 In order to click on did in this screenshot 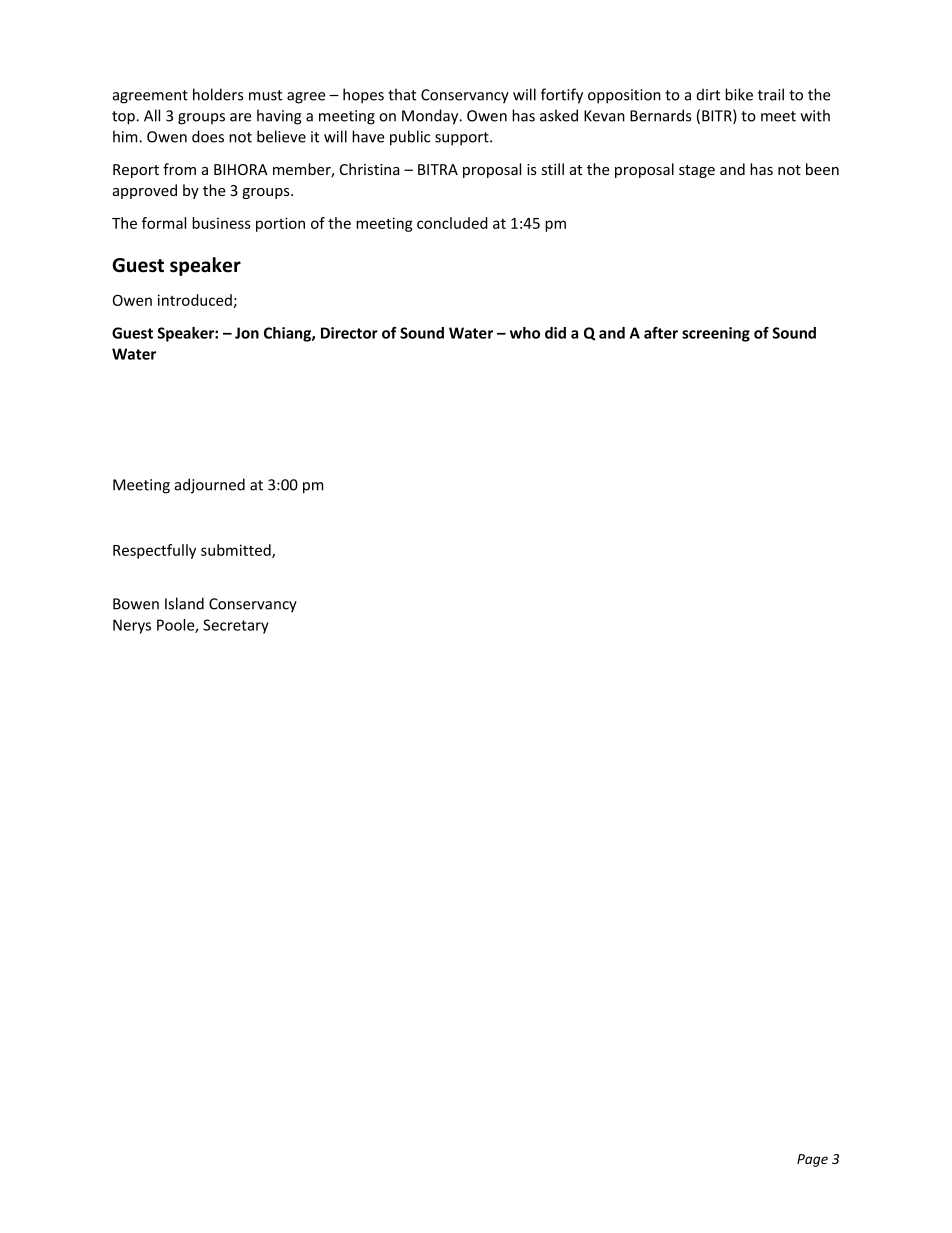, I will do `click(555, 333)`.
